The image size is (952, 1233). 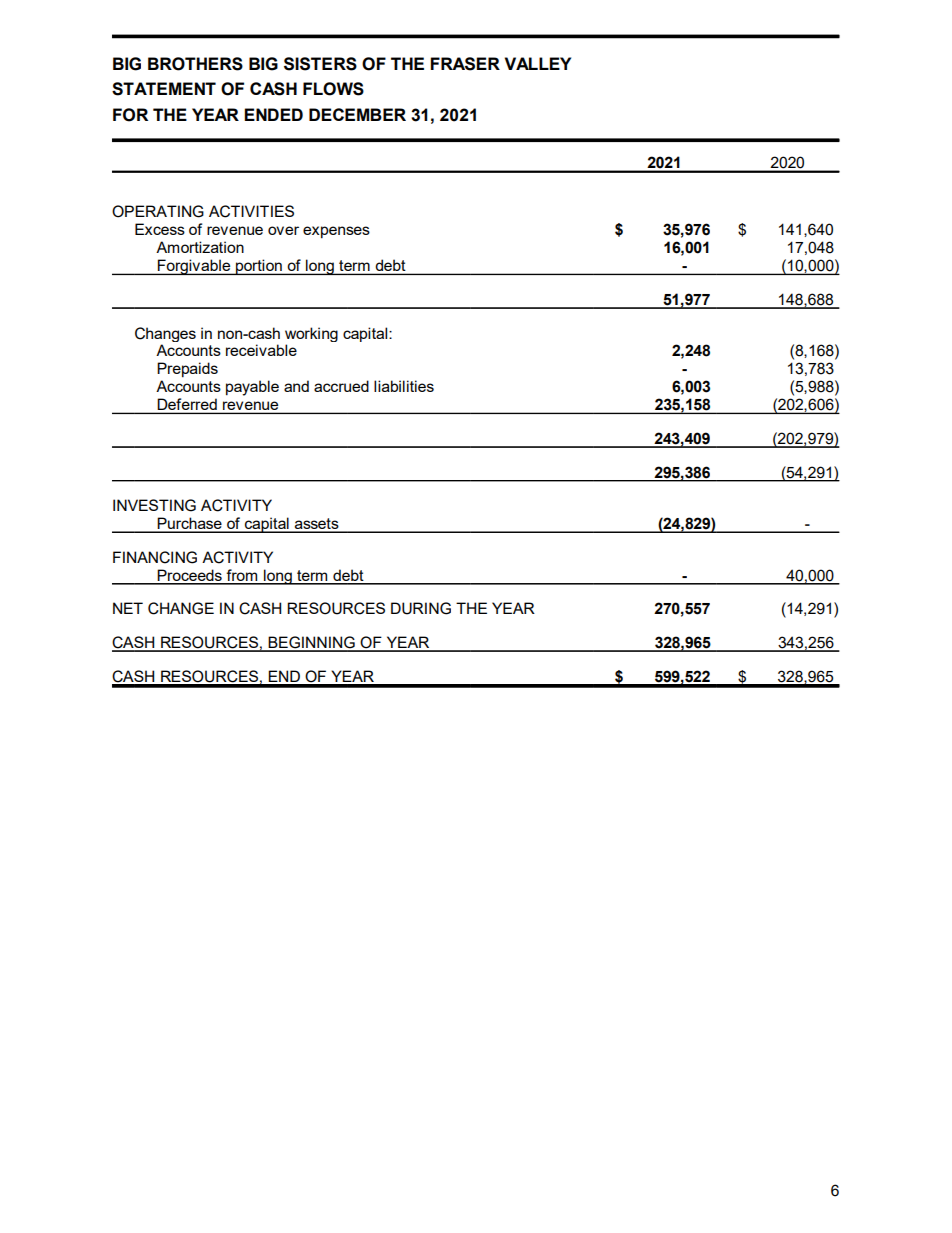 I want to click on DURING, so click(x=421, y=608).
